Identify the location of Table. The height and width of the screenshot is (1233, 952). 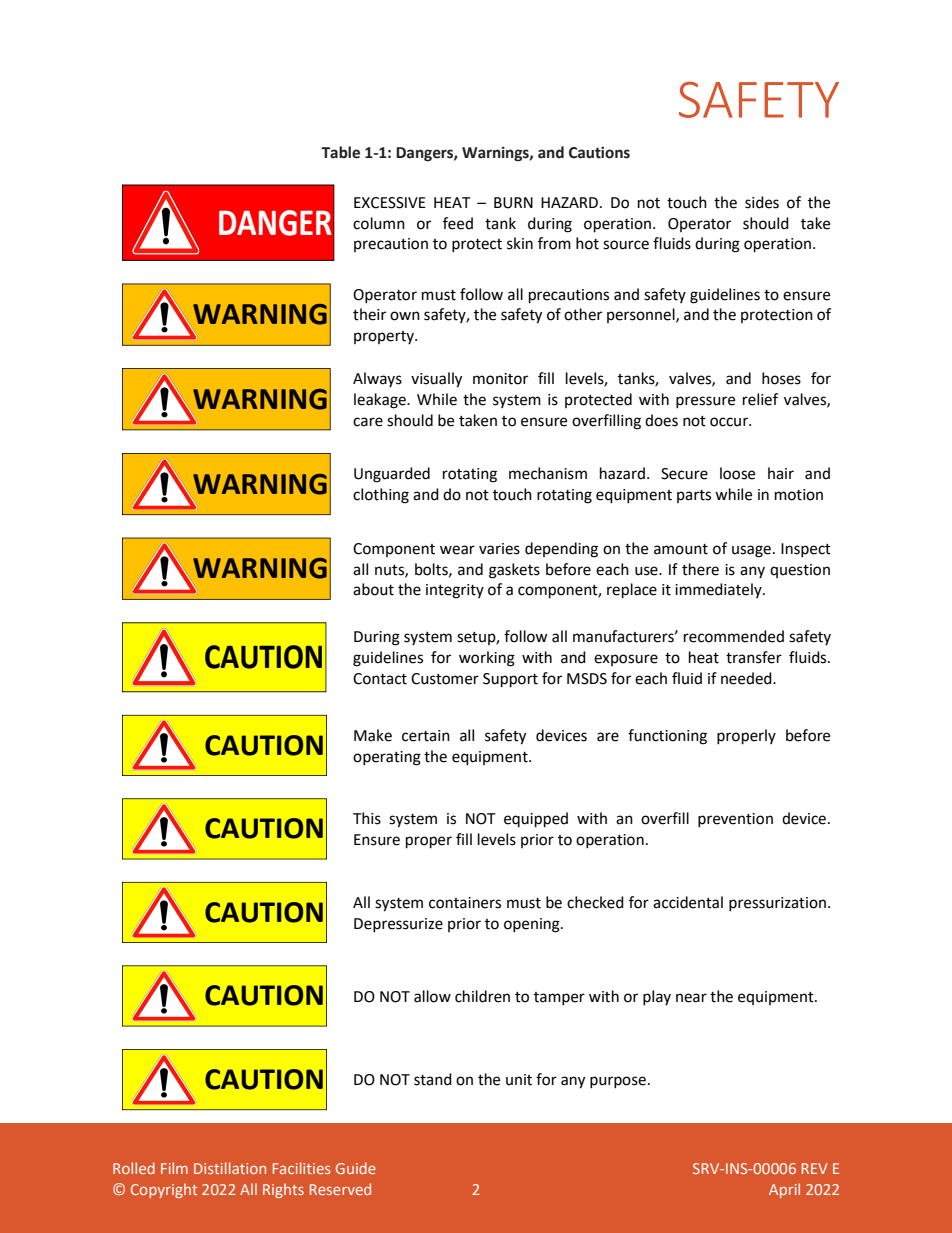
(340, 152).
